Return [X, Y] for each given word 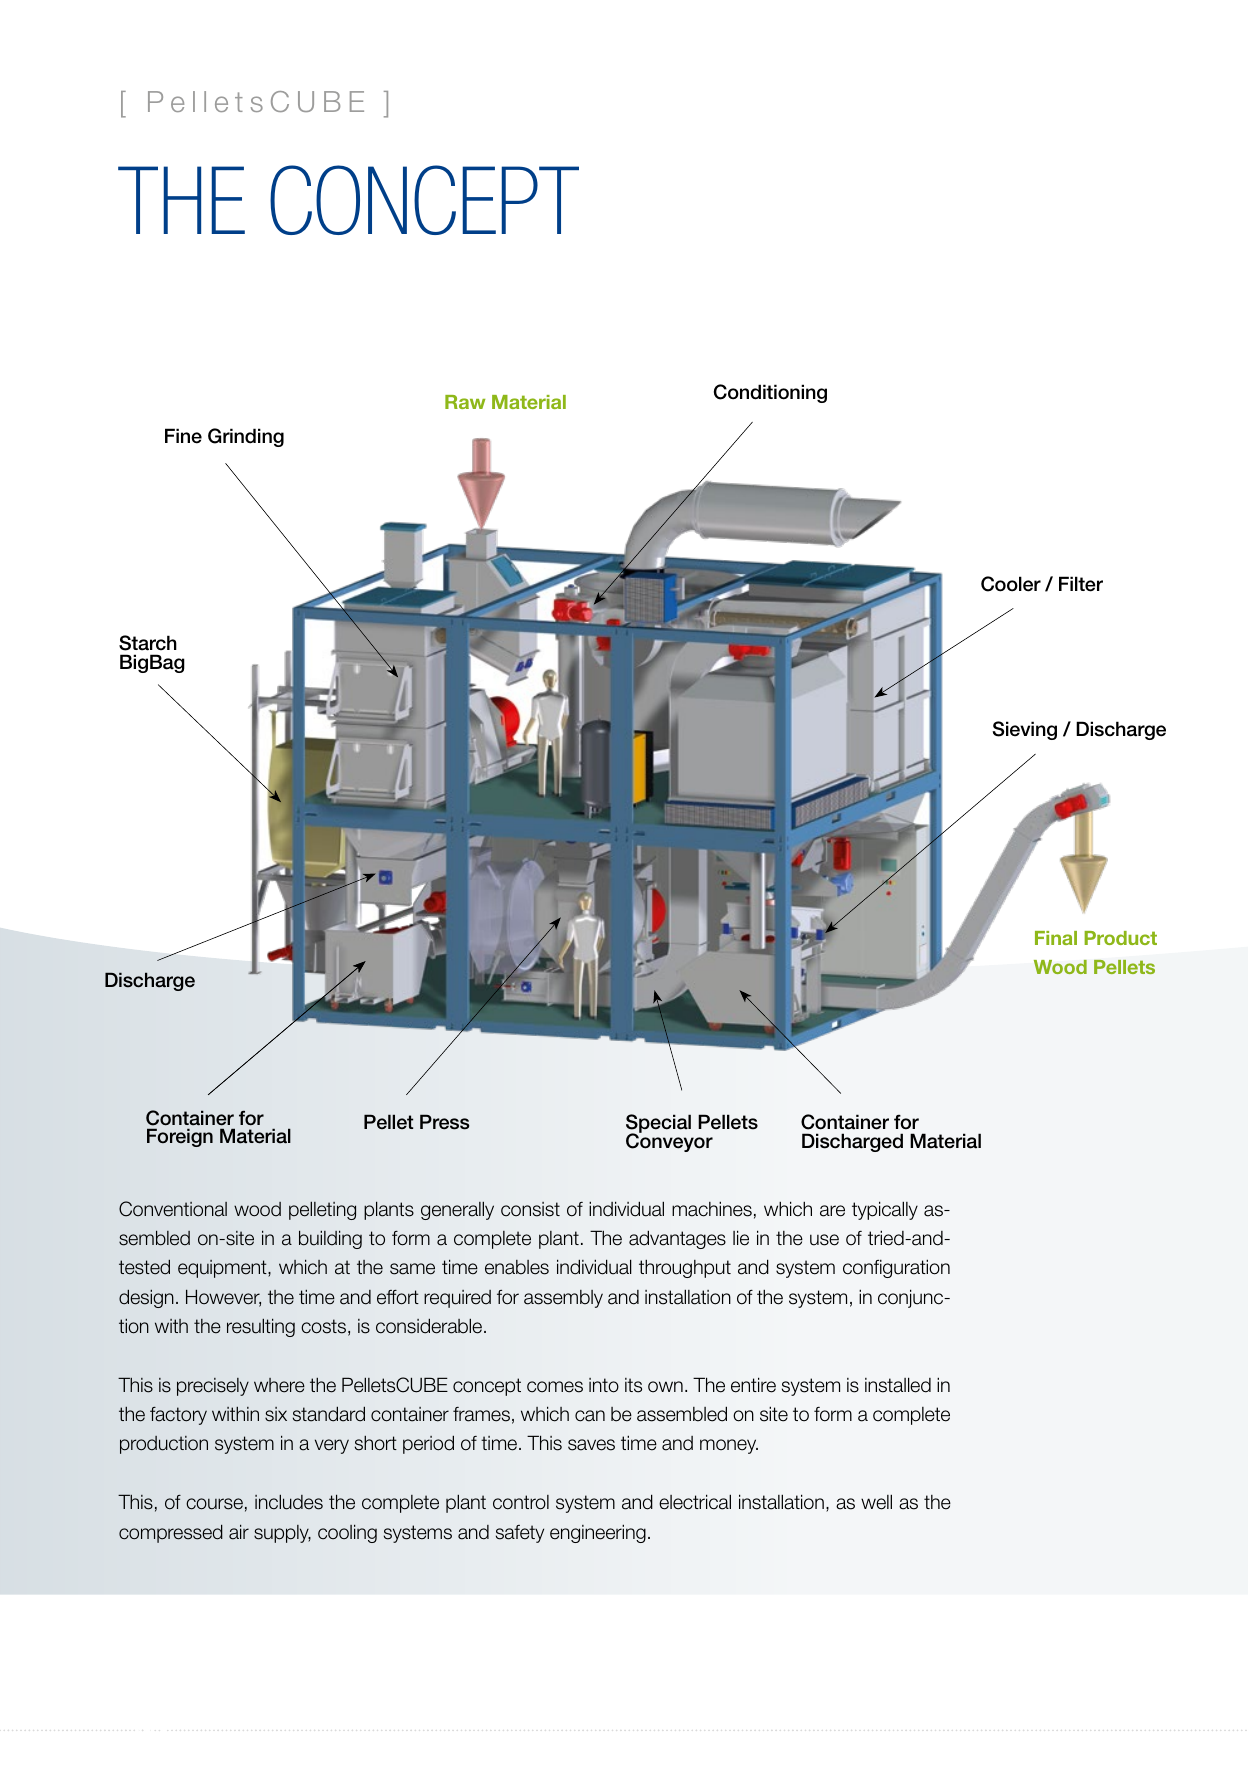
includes [289, 1502]
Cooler [1011, 584]
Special [658, 1125]
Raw [465, 402]
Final [1056, 938]
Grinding [246, 437]
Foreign [180, 1137]
